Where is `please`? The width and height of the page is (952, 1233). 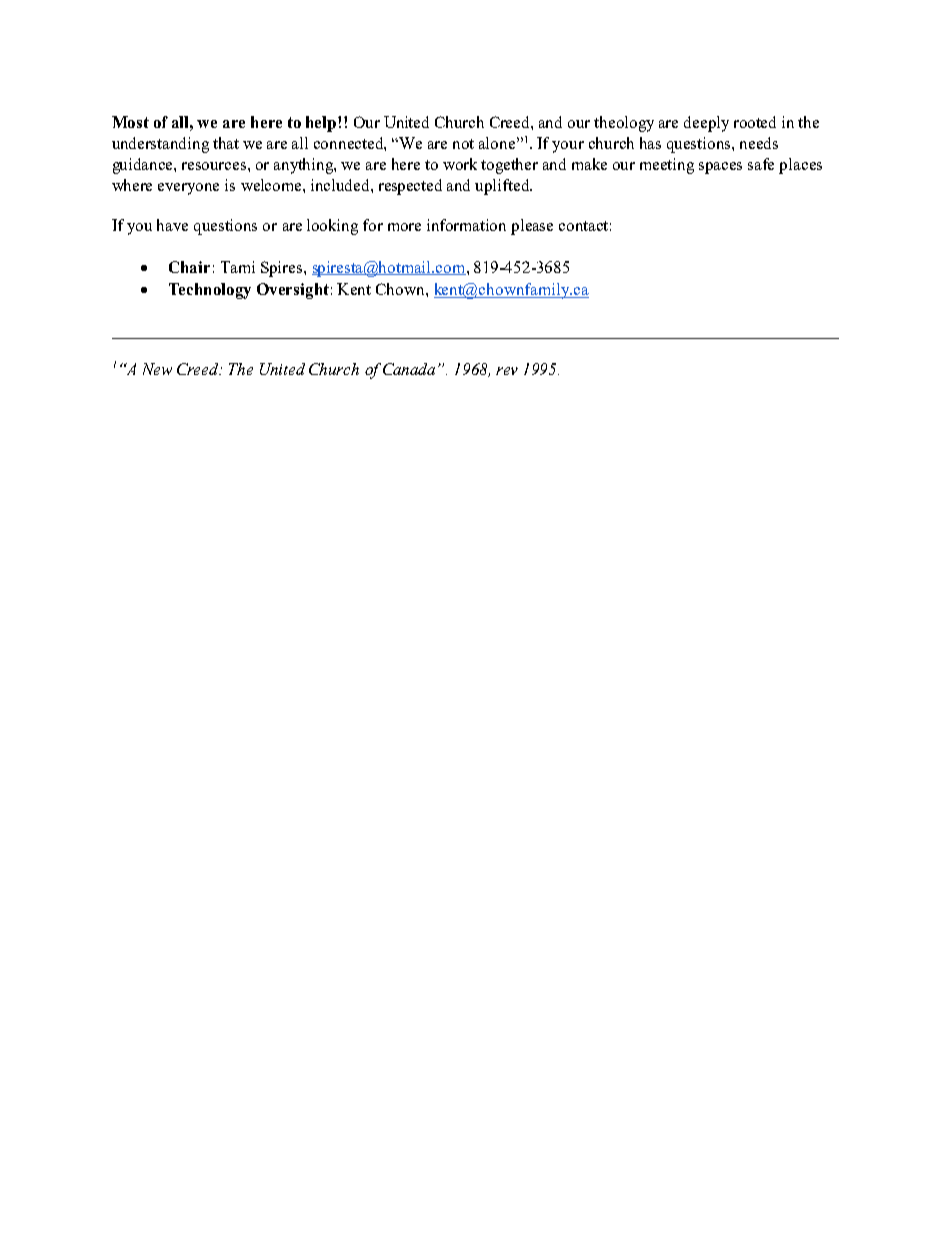 please is located at coordinates (532, 227).
